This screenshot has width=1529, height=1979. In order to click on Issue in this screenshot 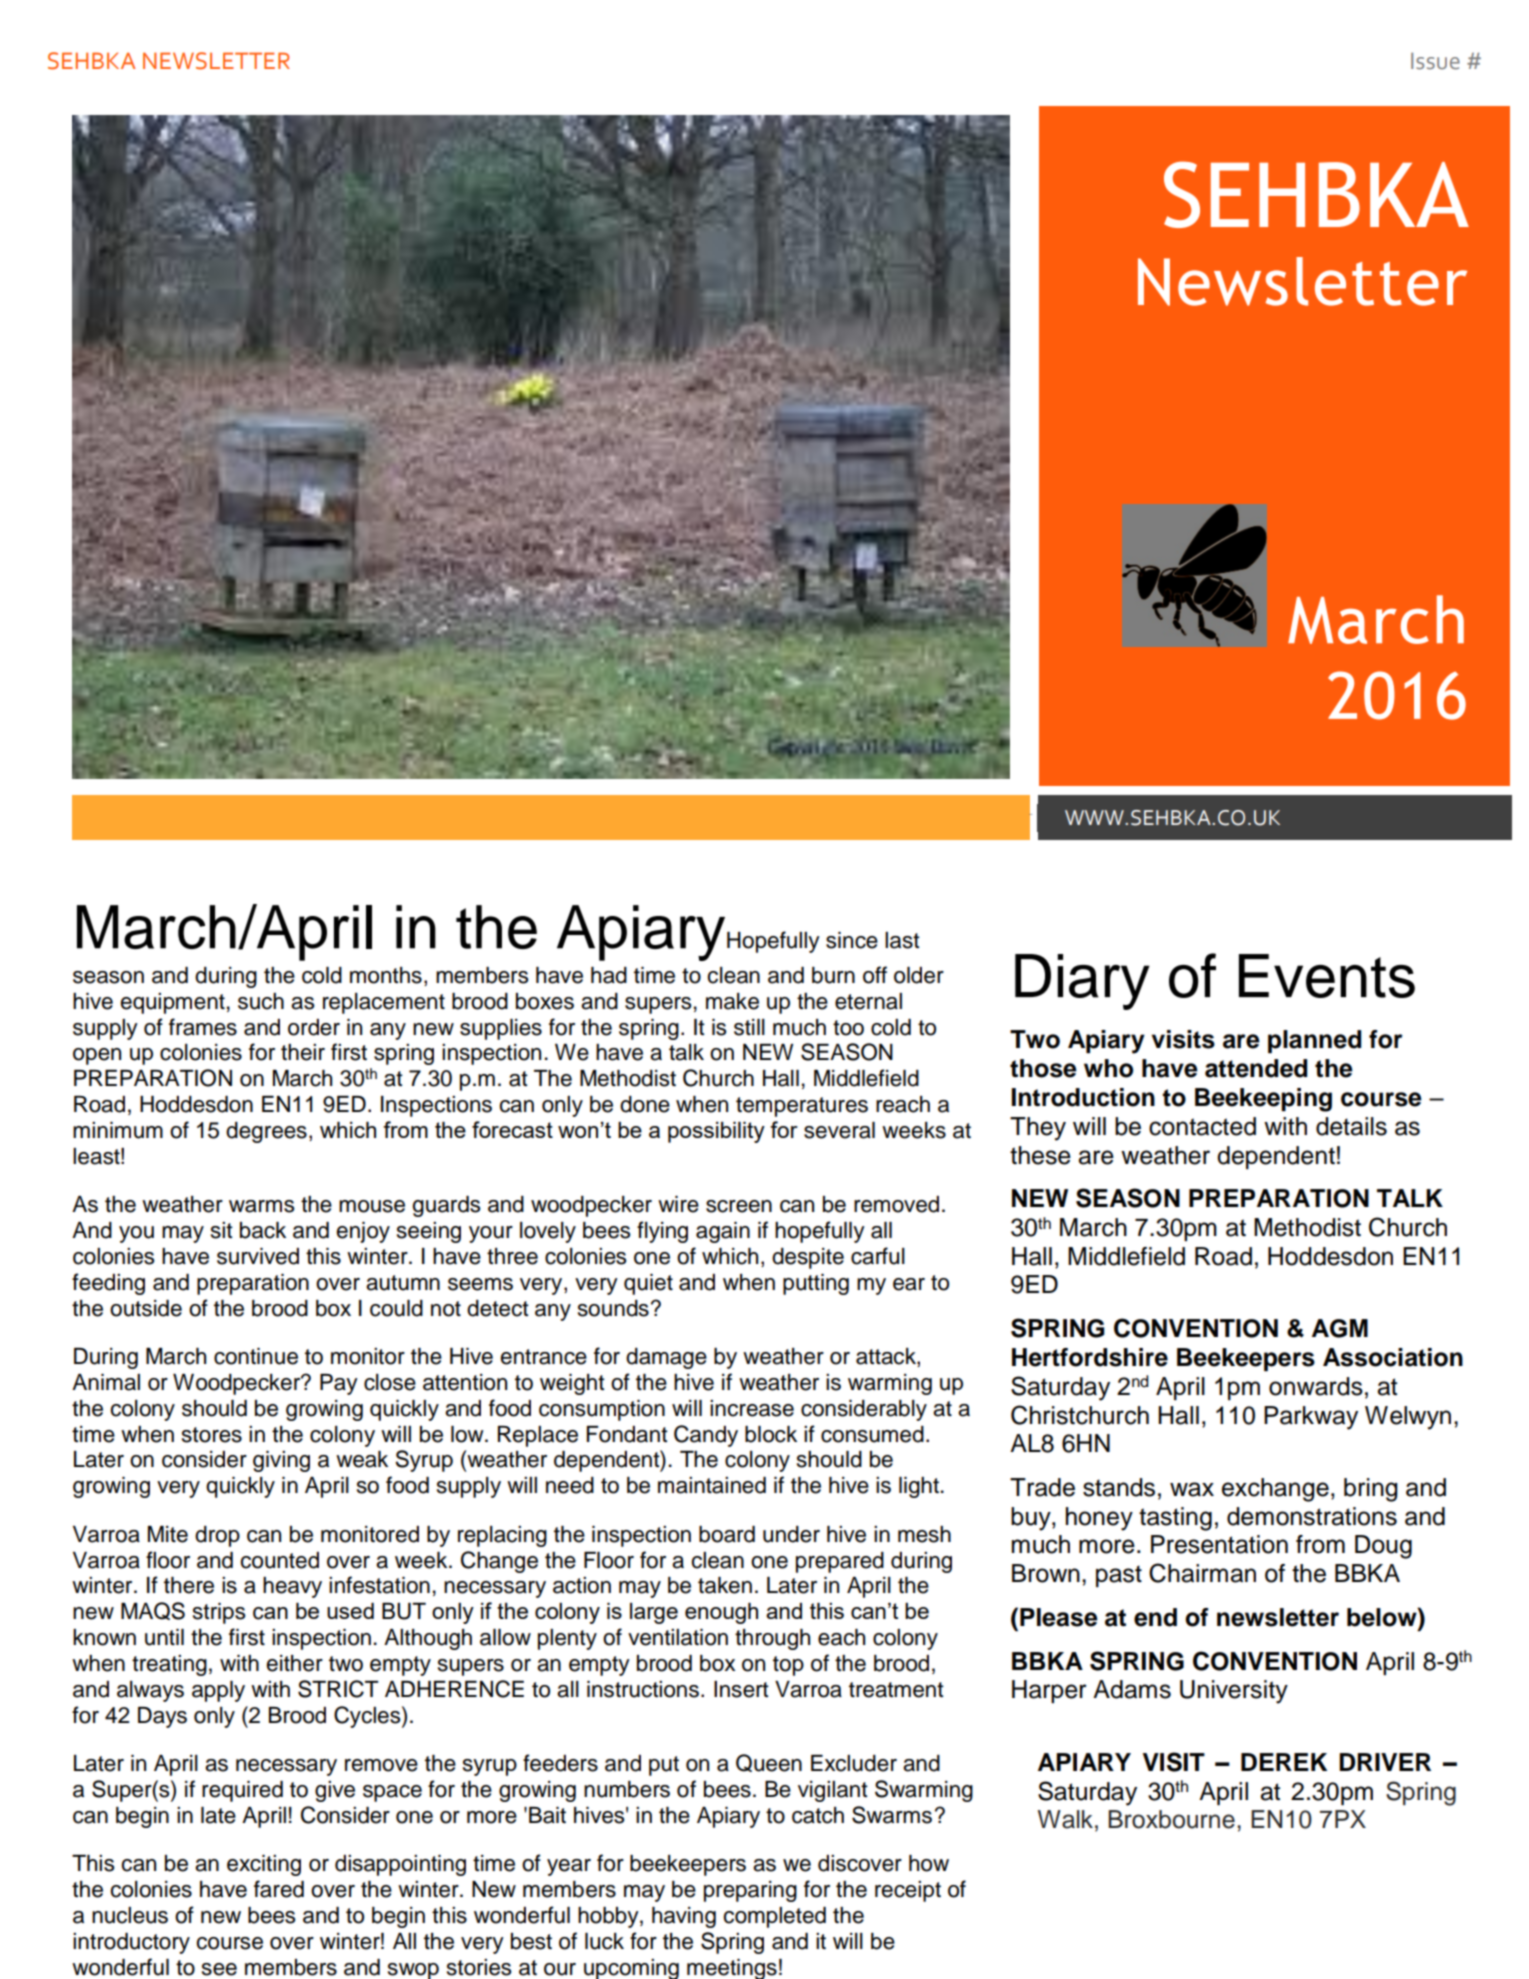, I will do `click(1435, 61)`.
